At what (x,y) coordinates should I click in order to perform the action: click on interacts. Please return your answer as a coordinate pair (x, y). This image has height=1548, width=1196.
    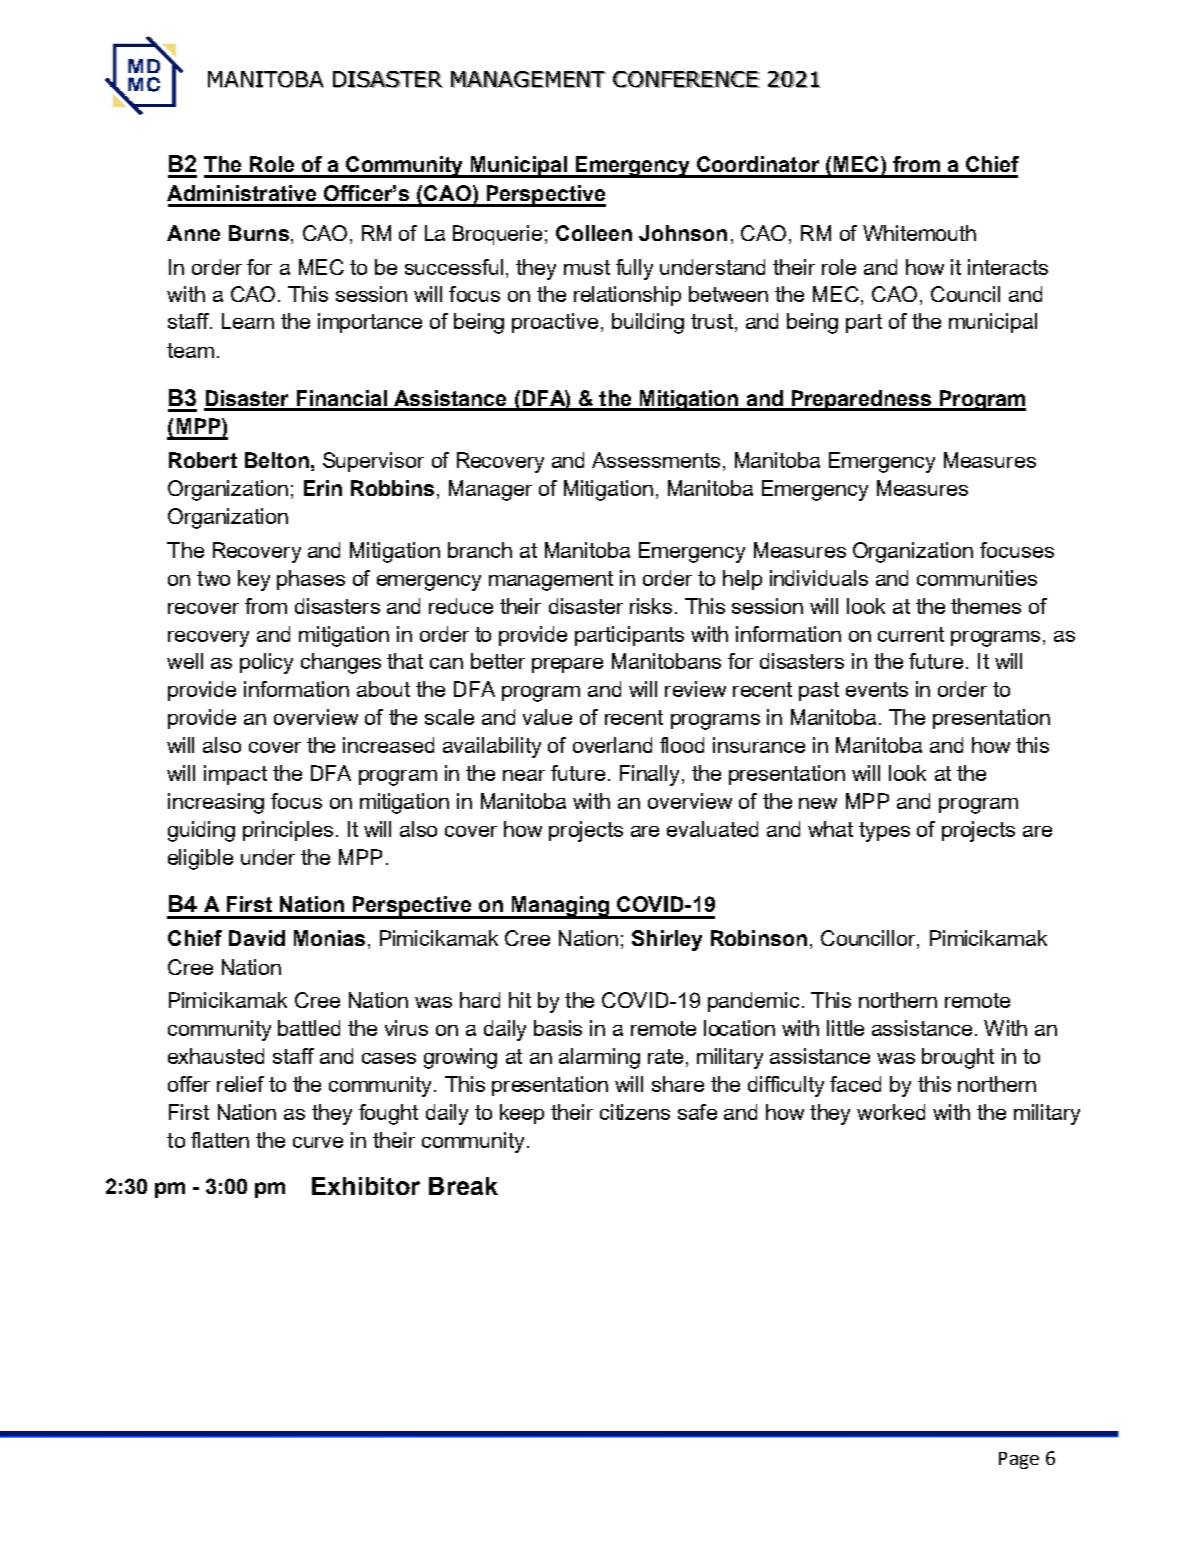
    Looking at the image, I should click on (1008, 267).
